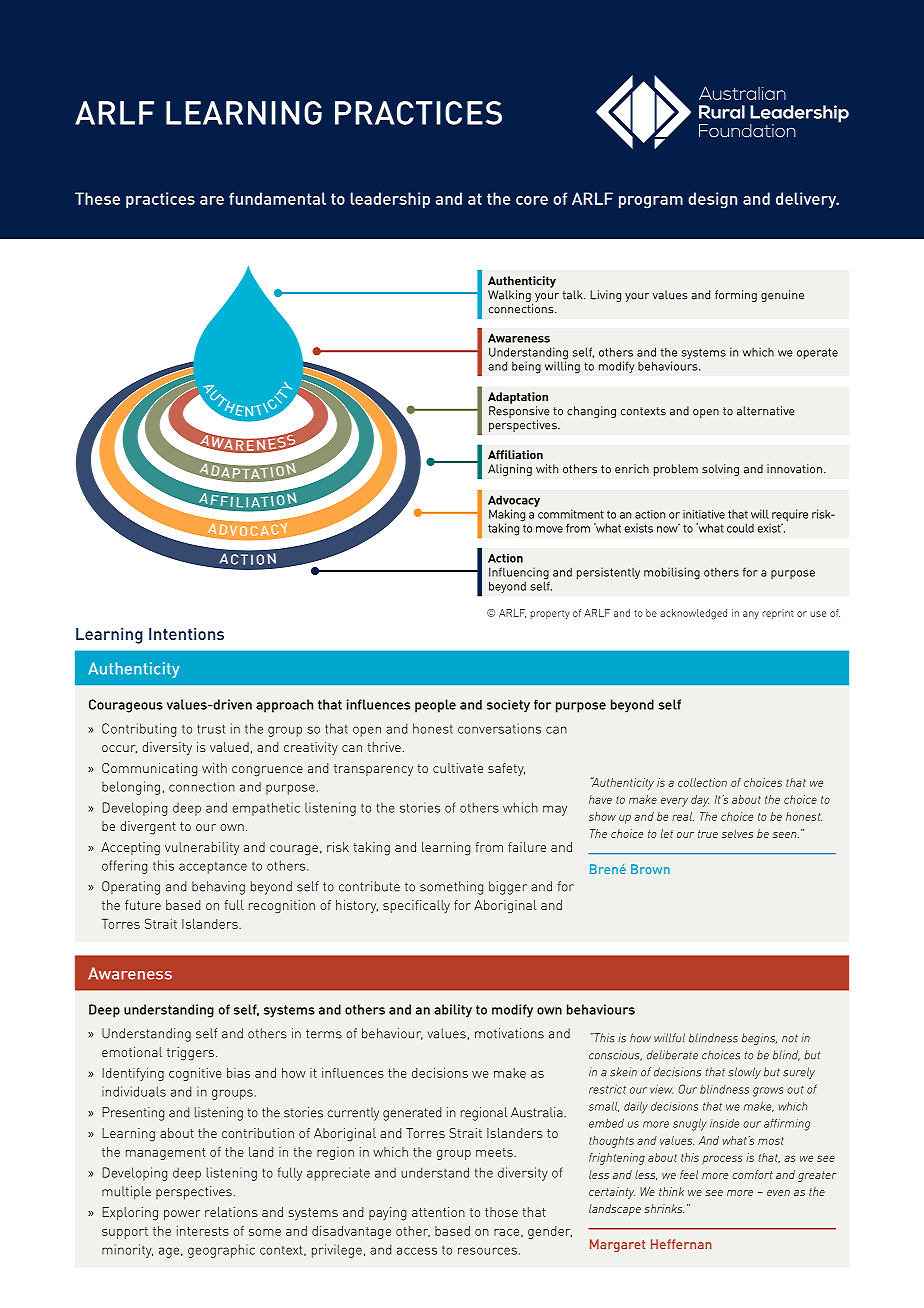 The height and width of the screenshot is (1308, 924). What do you see at coordinates (519, 574) in the screenshot?
I see `Influencing` at bounding box center [519, 574].
